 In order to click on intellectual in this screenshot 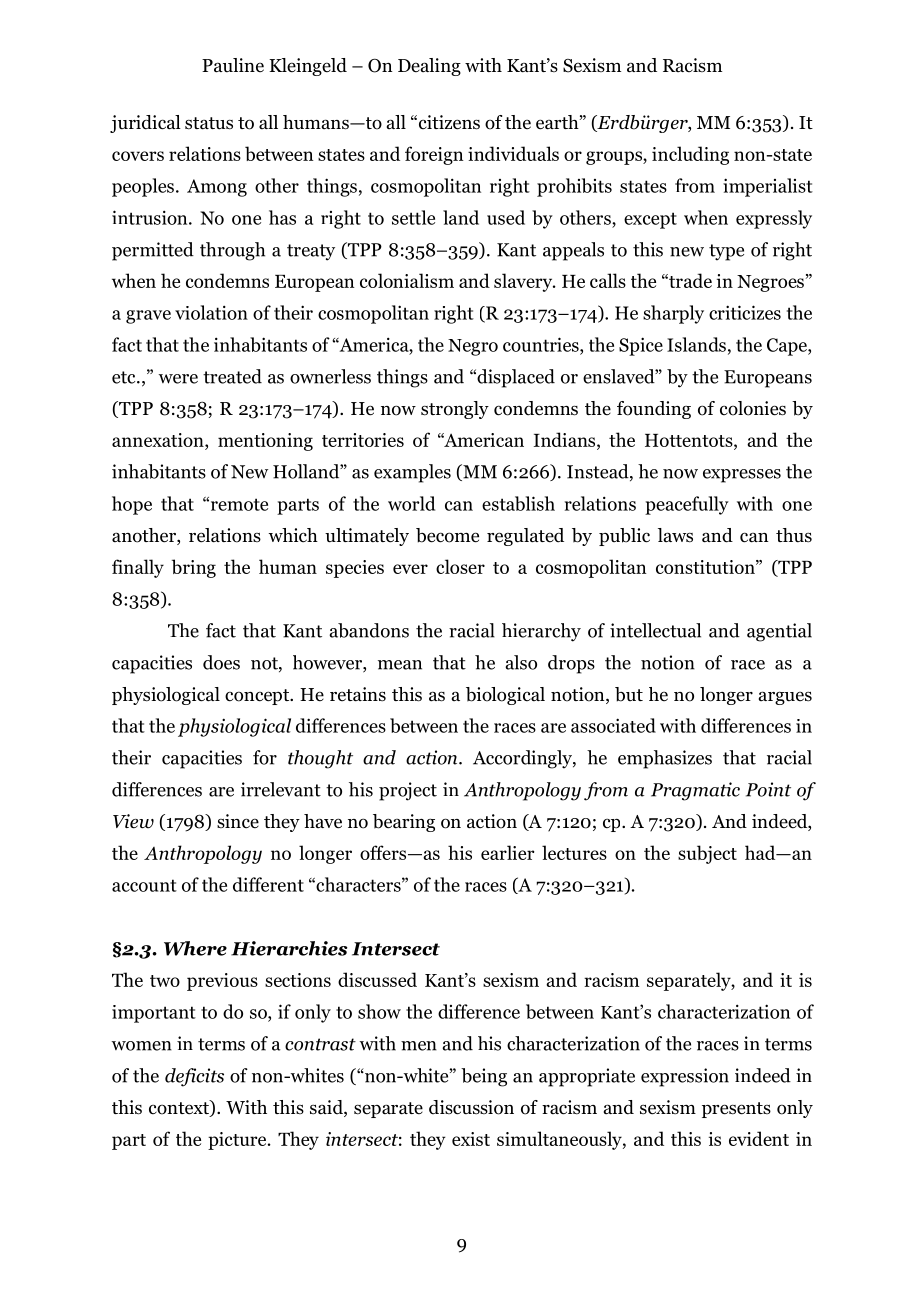, I will do `click(655, 630)`.
